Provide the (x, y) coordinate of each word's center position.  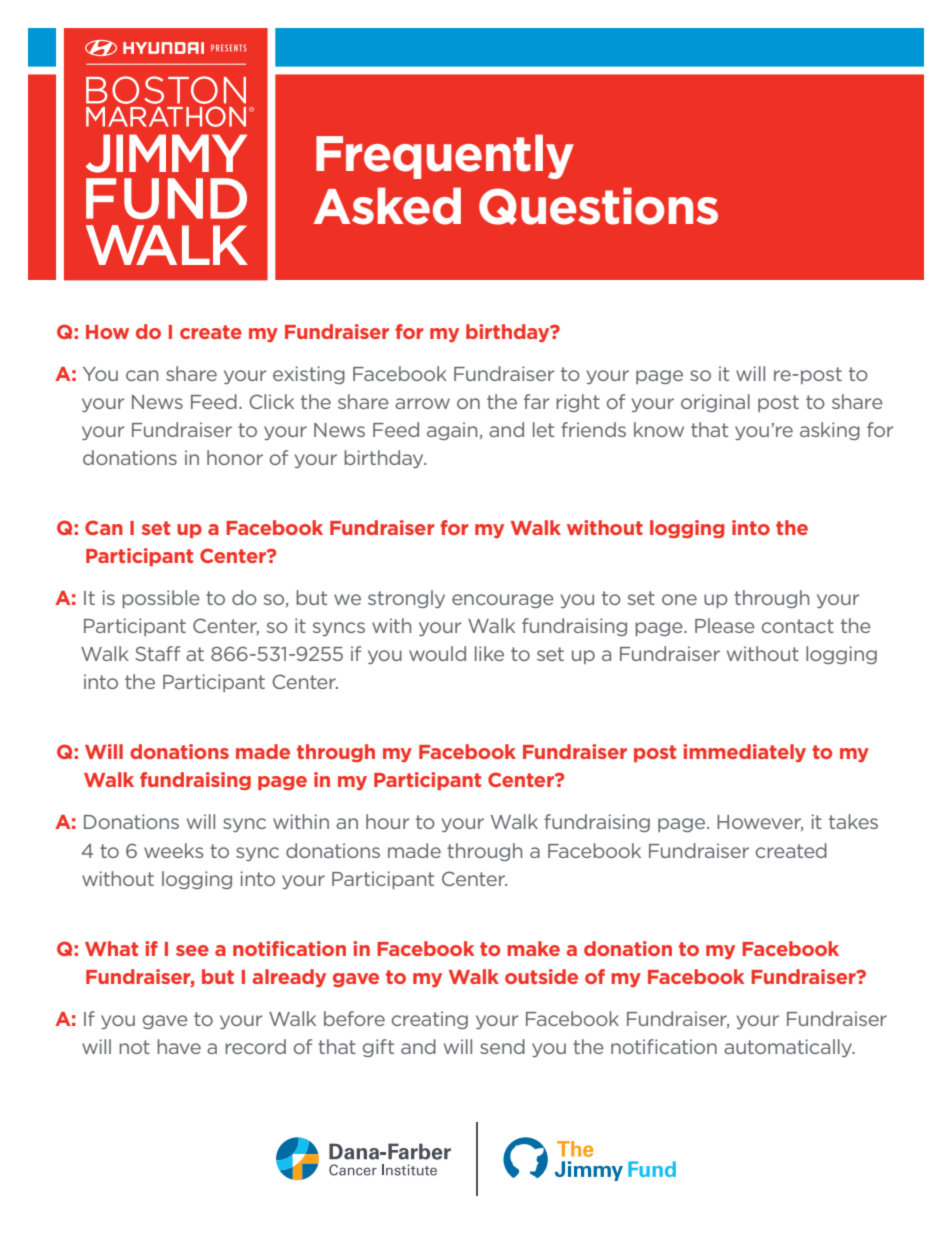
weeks (173, 850)
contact (798, 626)
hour (387, 821)
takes (853, 821)
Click (271, 401)
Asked (387, 206)
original (715, 403)
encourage (503, 601)
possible (161, 599)
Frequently (445, 156)
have (179, 1046)
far (536, 401)
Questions (598, 206)
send (502, 1046)
